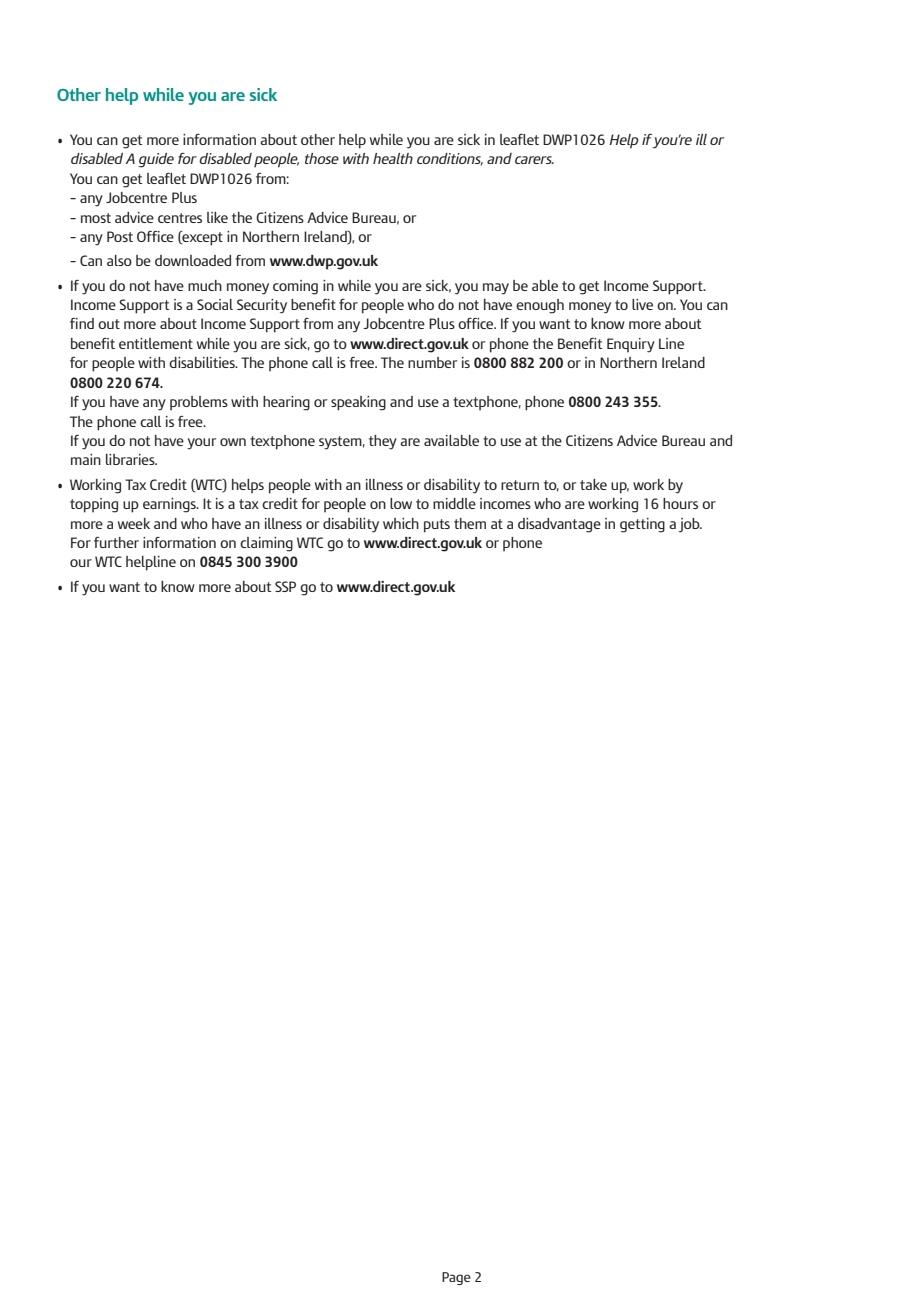 The image size is (924, 1308). What do you see at coordinates (642, 525) in the screenshot?
I see `getting` at bounding box center [642, 525].
